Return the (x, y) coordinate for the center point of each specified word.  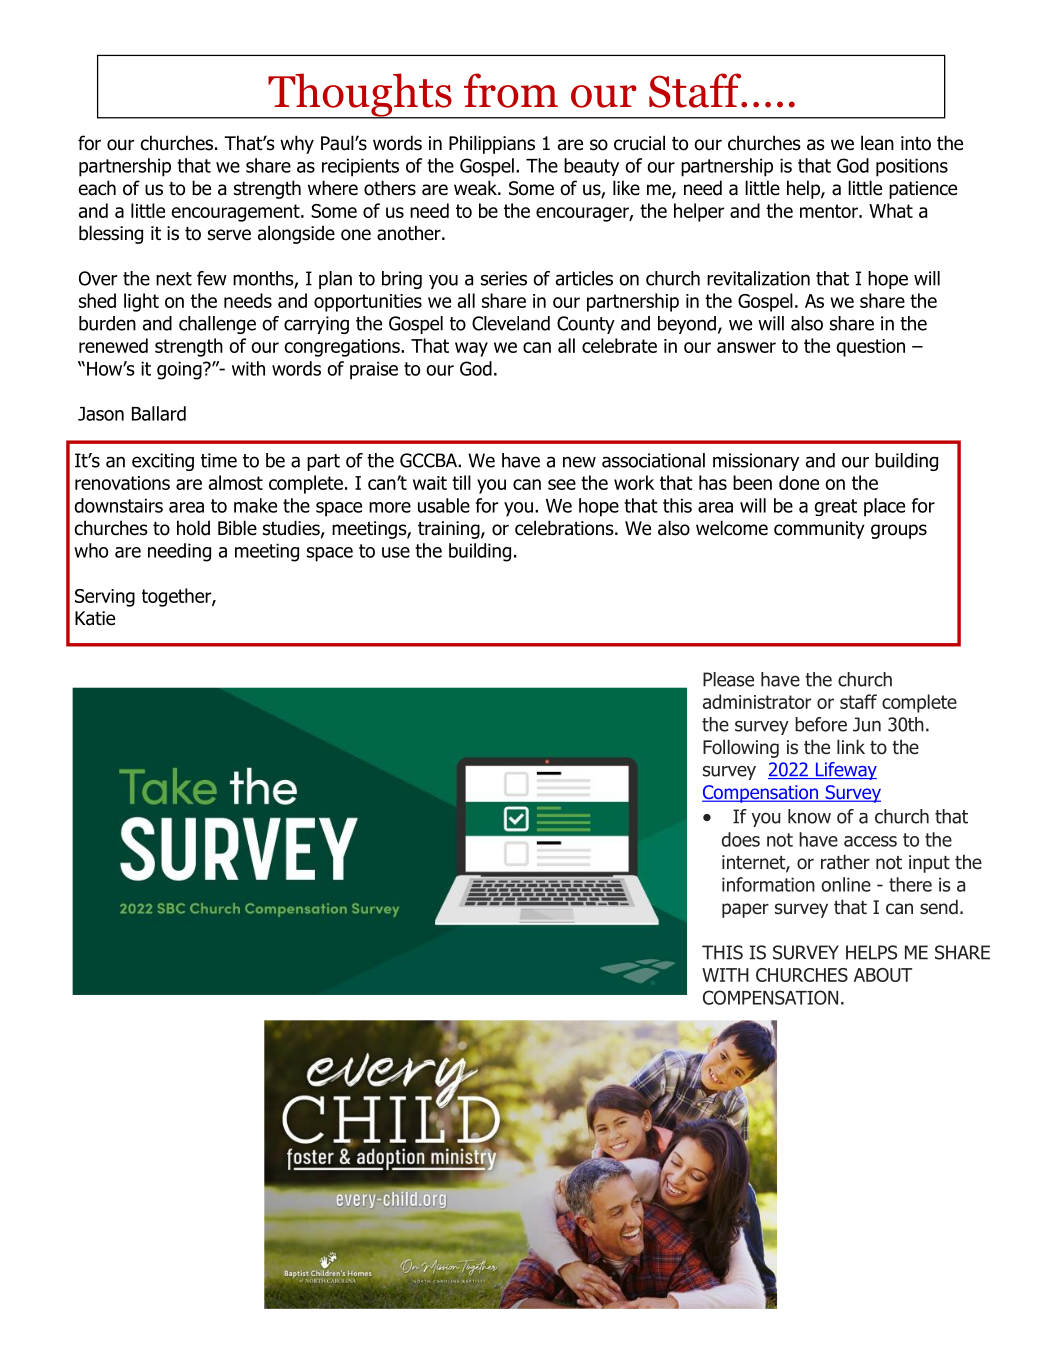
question (871, 348)
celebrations (565, 528)
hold (193, 528)
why (297, 144)
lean (877, 143)
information (768, 884)
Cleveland (511, 323)
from (511, 90)
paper (745, 910)
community (819, 530)
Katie (95, 618)
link (851, 746)
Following (741, 748)
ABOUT (883, 975)
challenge (217, 325)
